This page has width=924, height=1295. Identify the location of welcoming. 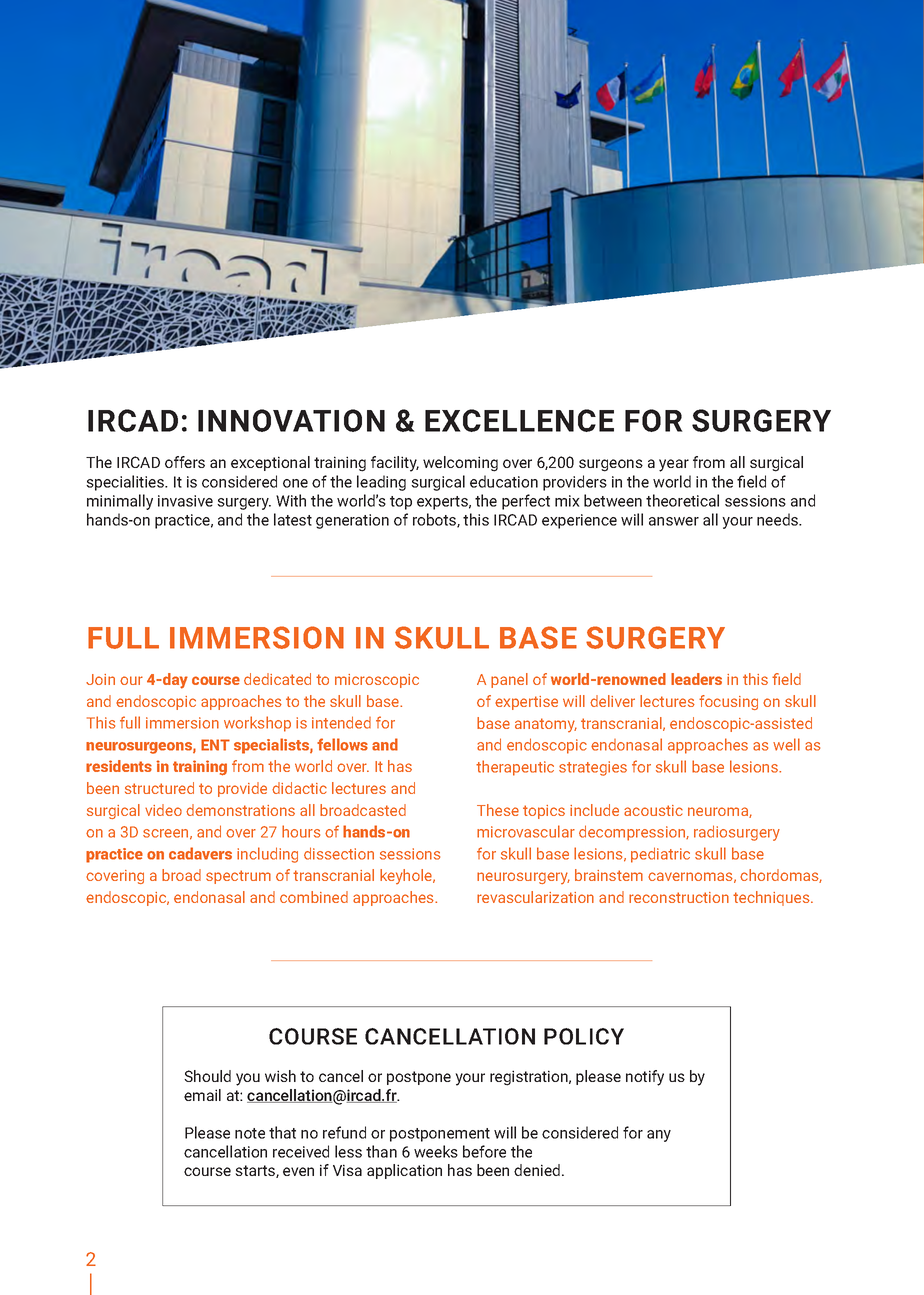
(460, 464).
